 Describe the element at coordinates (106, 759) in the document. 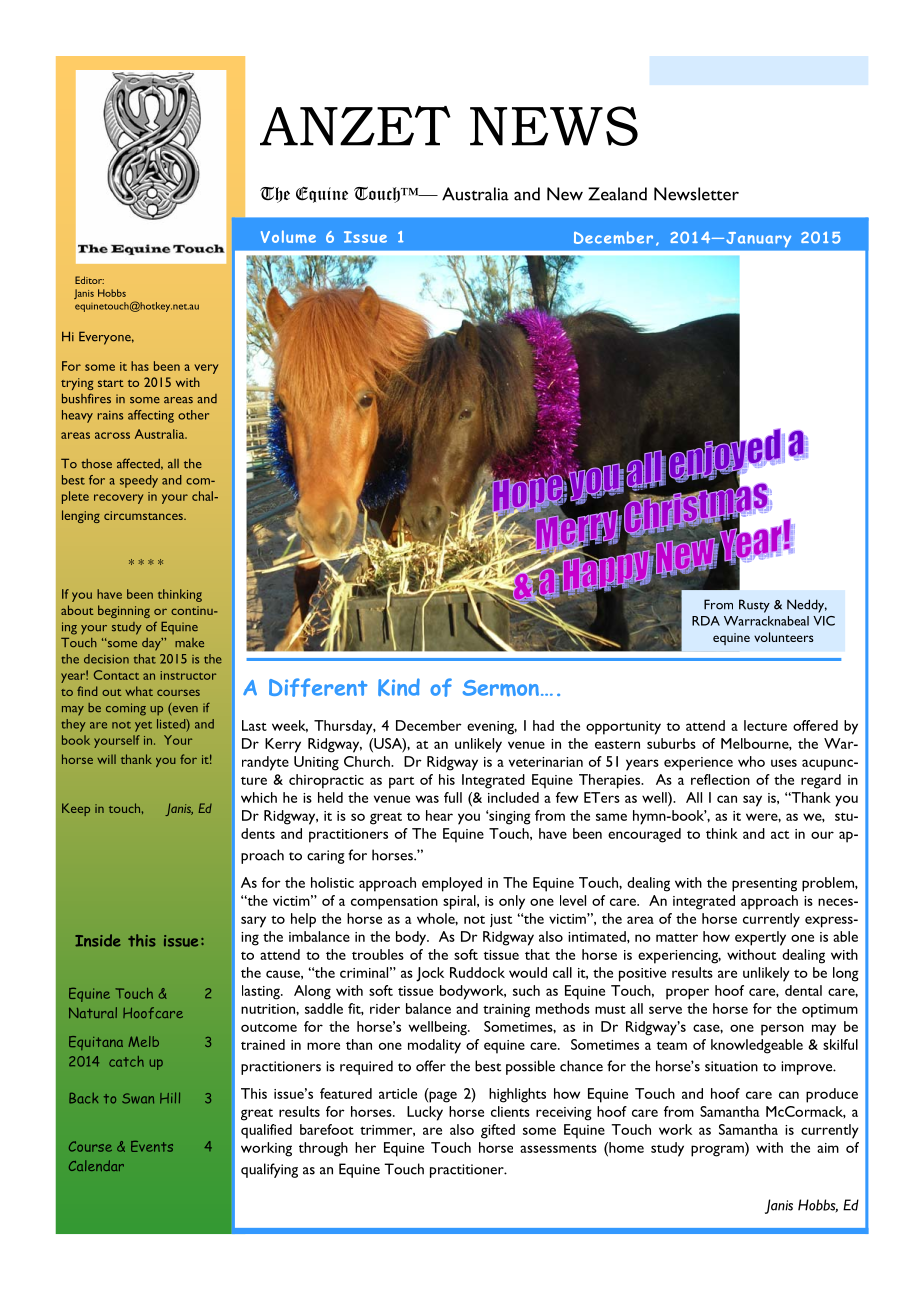

I see `will` at that location.
